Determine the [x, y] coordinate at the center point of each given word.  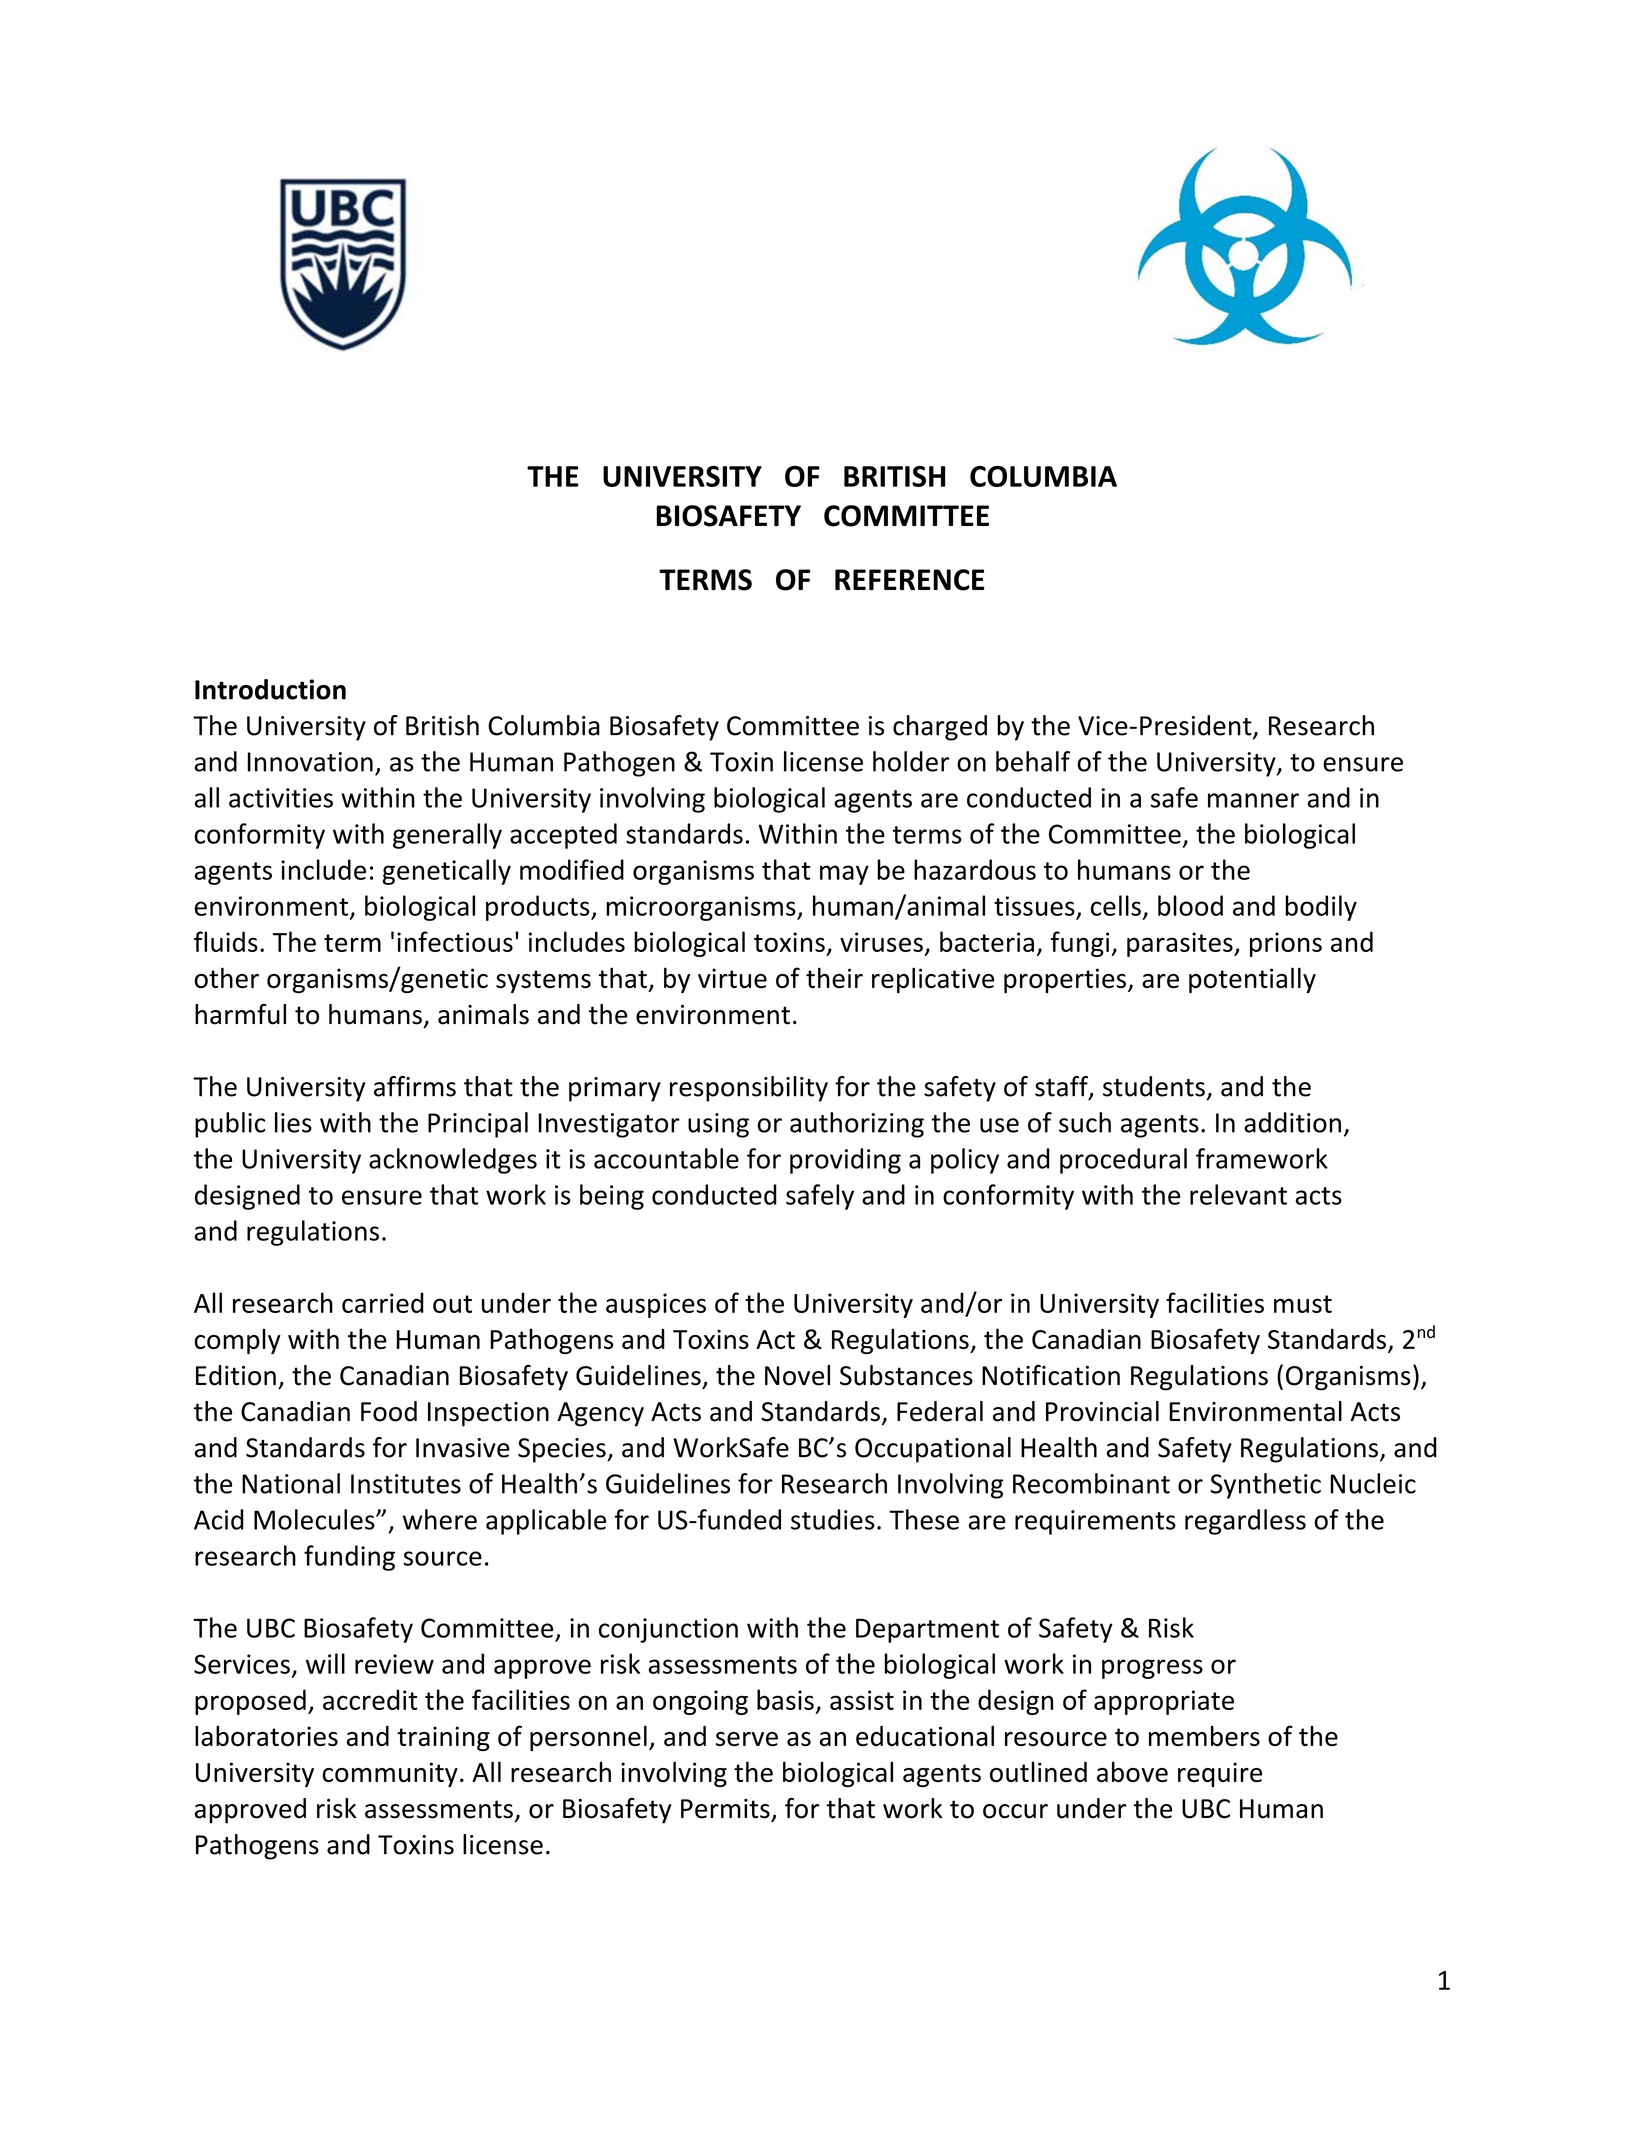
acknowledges [453, 1161]
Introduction [270, 689]
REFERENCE [910, 580]
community [390, 1774]
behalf [1033, 761]
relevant [1238, 1194]
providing [845, 1161]
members [1204, 1735]
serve [747, 1739]
